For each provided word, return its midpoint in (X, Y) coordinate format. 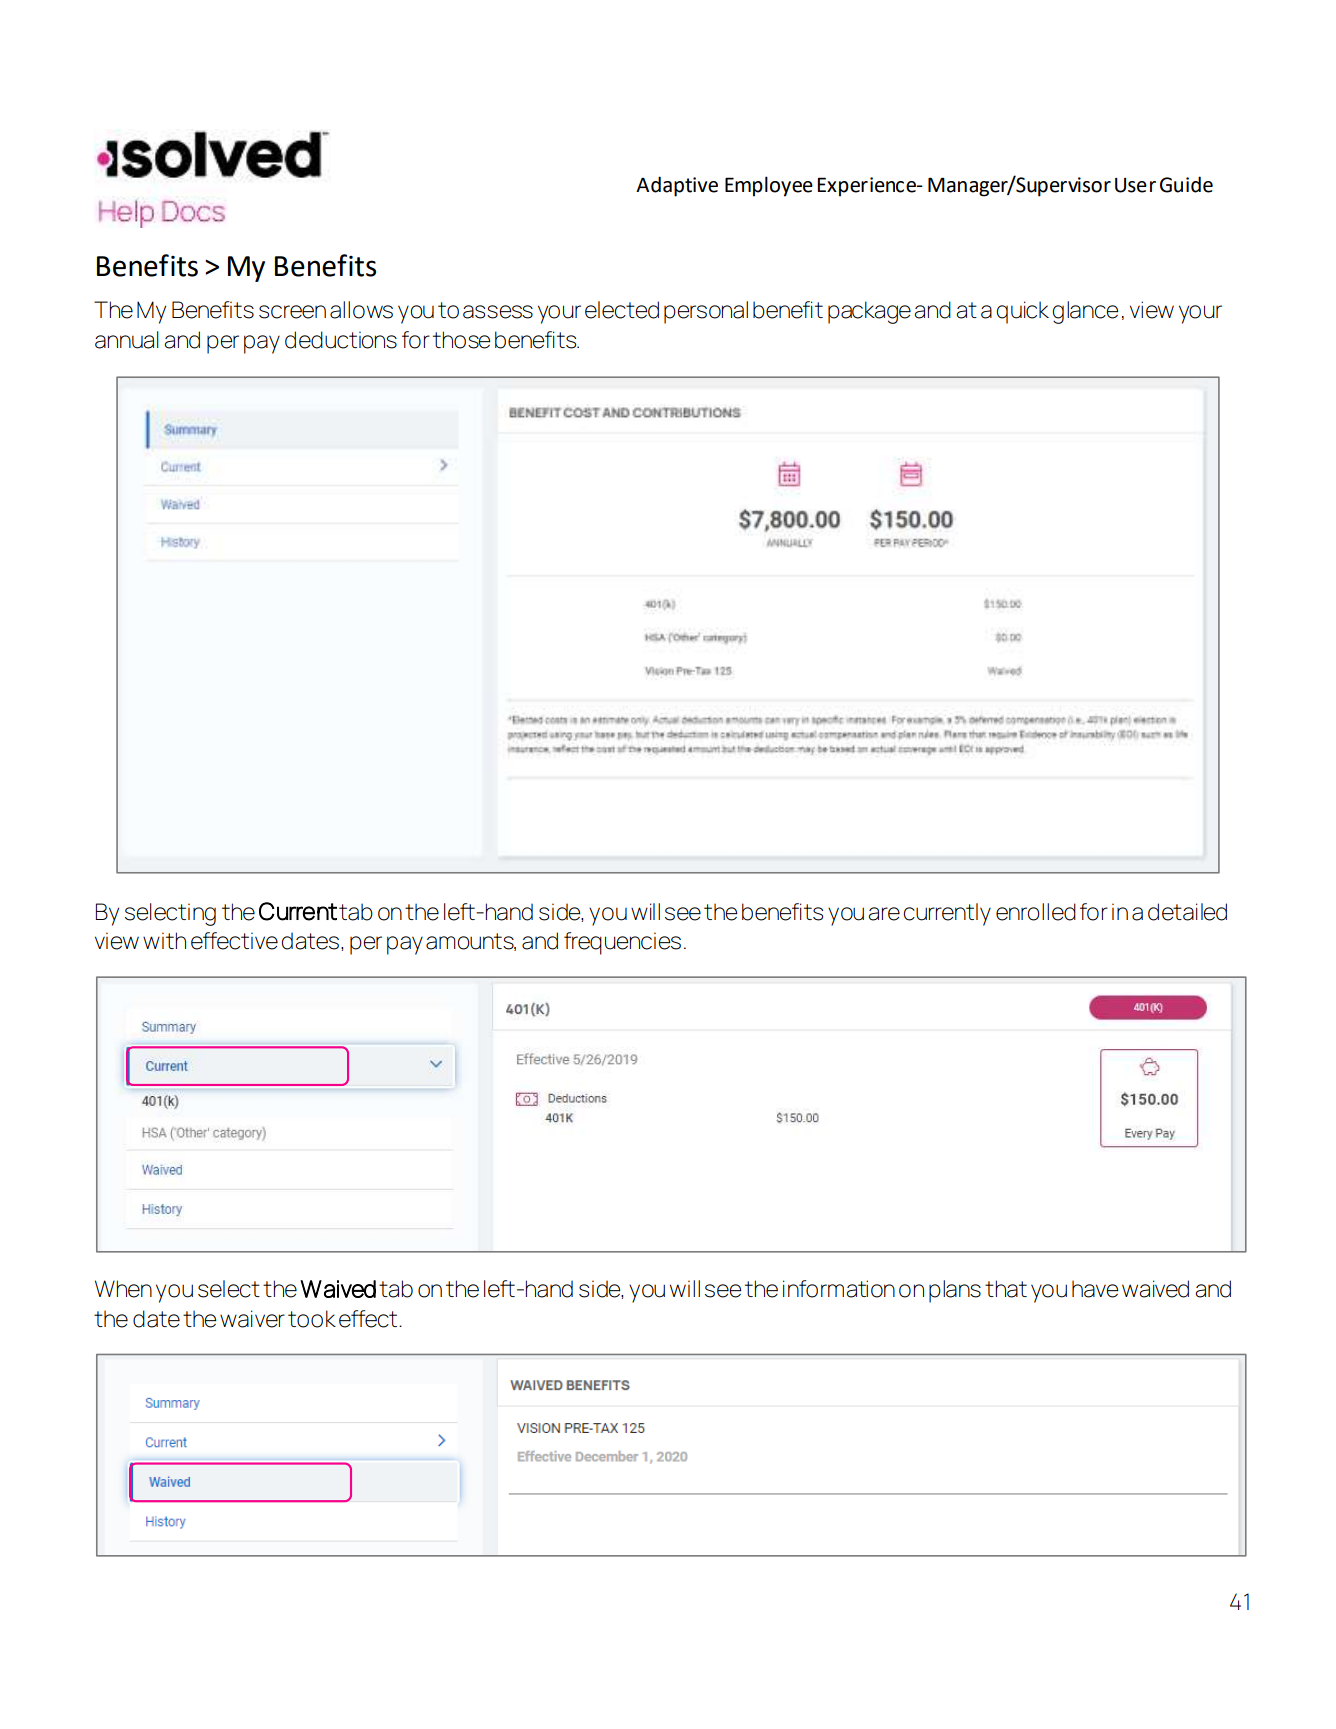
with (164, 940)
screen (292, 312)
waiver (252, 1319)
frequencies (622, 943)
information (839, 1289)
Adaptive (677, 186)
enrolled (1036, 912)
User (1135, 185)
